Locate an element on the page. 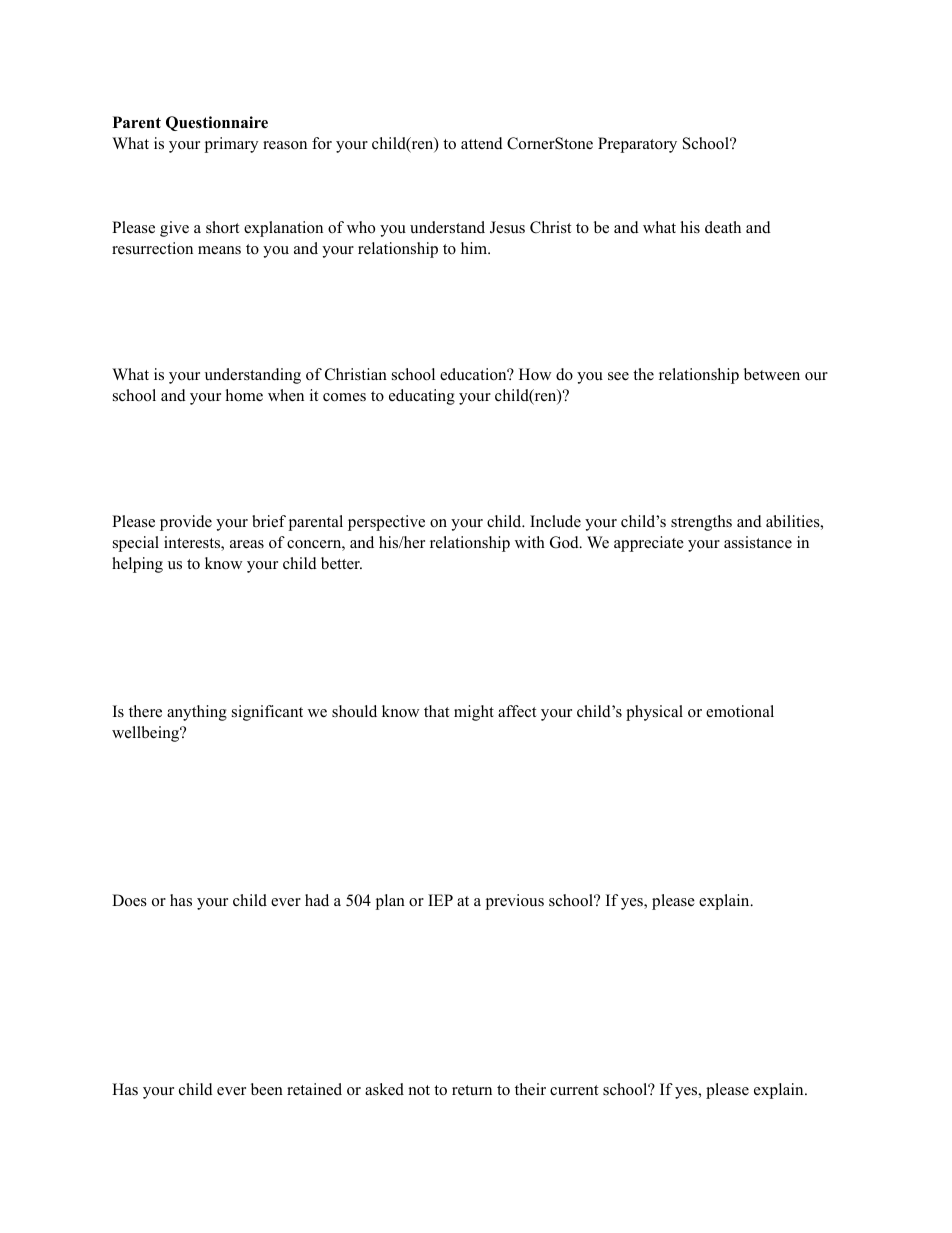 Image resolution: width=952 pixels, height=1233 pixels. attend is located at coordinates (482, 143).
